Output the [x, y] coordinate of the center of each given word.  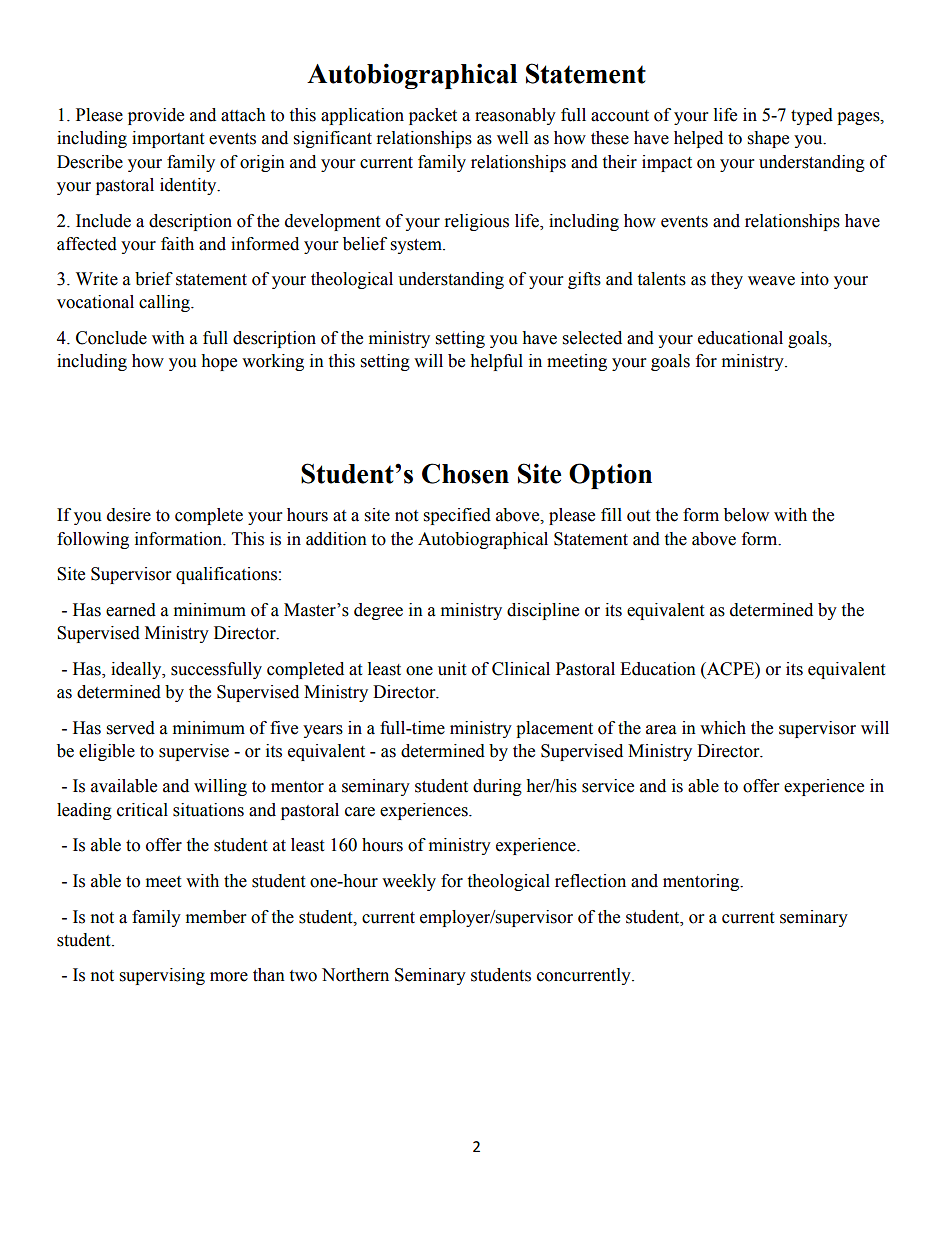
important [168, 139]
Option [610, 476]
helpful [496, 362]
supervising [162, 976]
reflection [590, 881]
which [723, 728]
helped [698, 139]
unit [452, 669]
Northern [355, 975]
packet [433, 116]
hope [219, 362]
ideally [137, 670]
